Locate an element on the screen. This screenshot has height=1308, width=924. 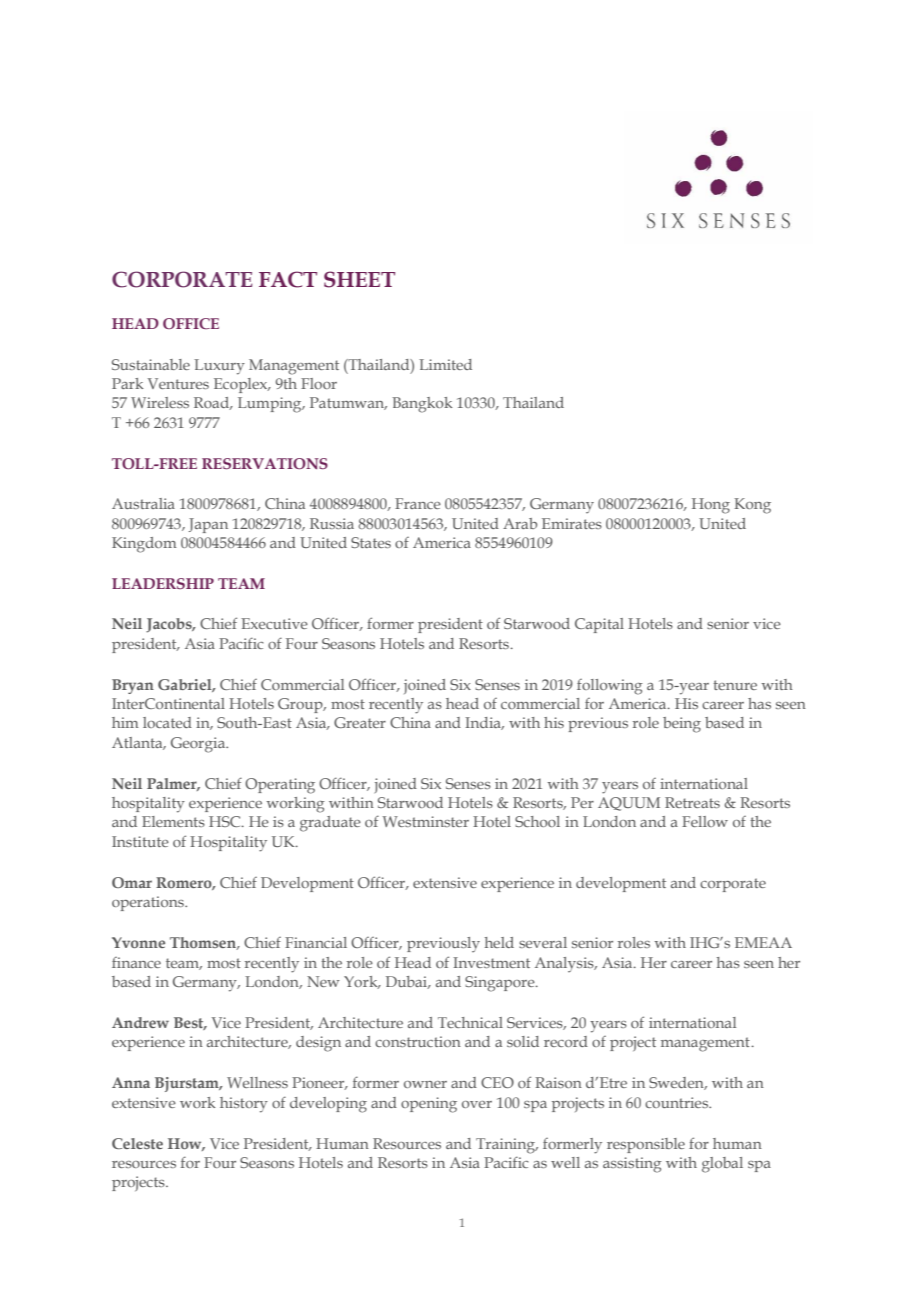
Celeste is located at coordinates (137, 1143).
